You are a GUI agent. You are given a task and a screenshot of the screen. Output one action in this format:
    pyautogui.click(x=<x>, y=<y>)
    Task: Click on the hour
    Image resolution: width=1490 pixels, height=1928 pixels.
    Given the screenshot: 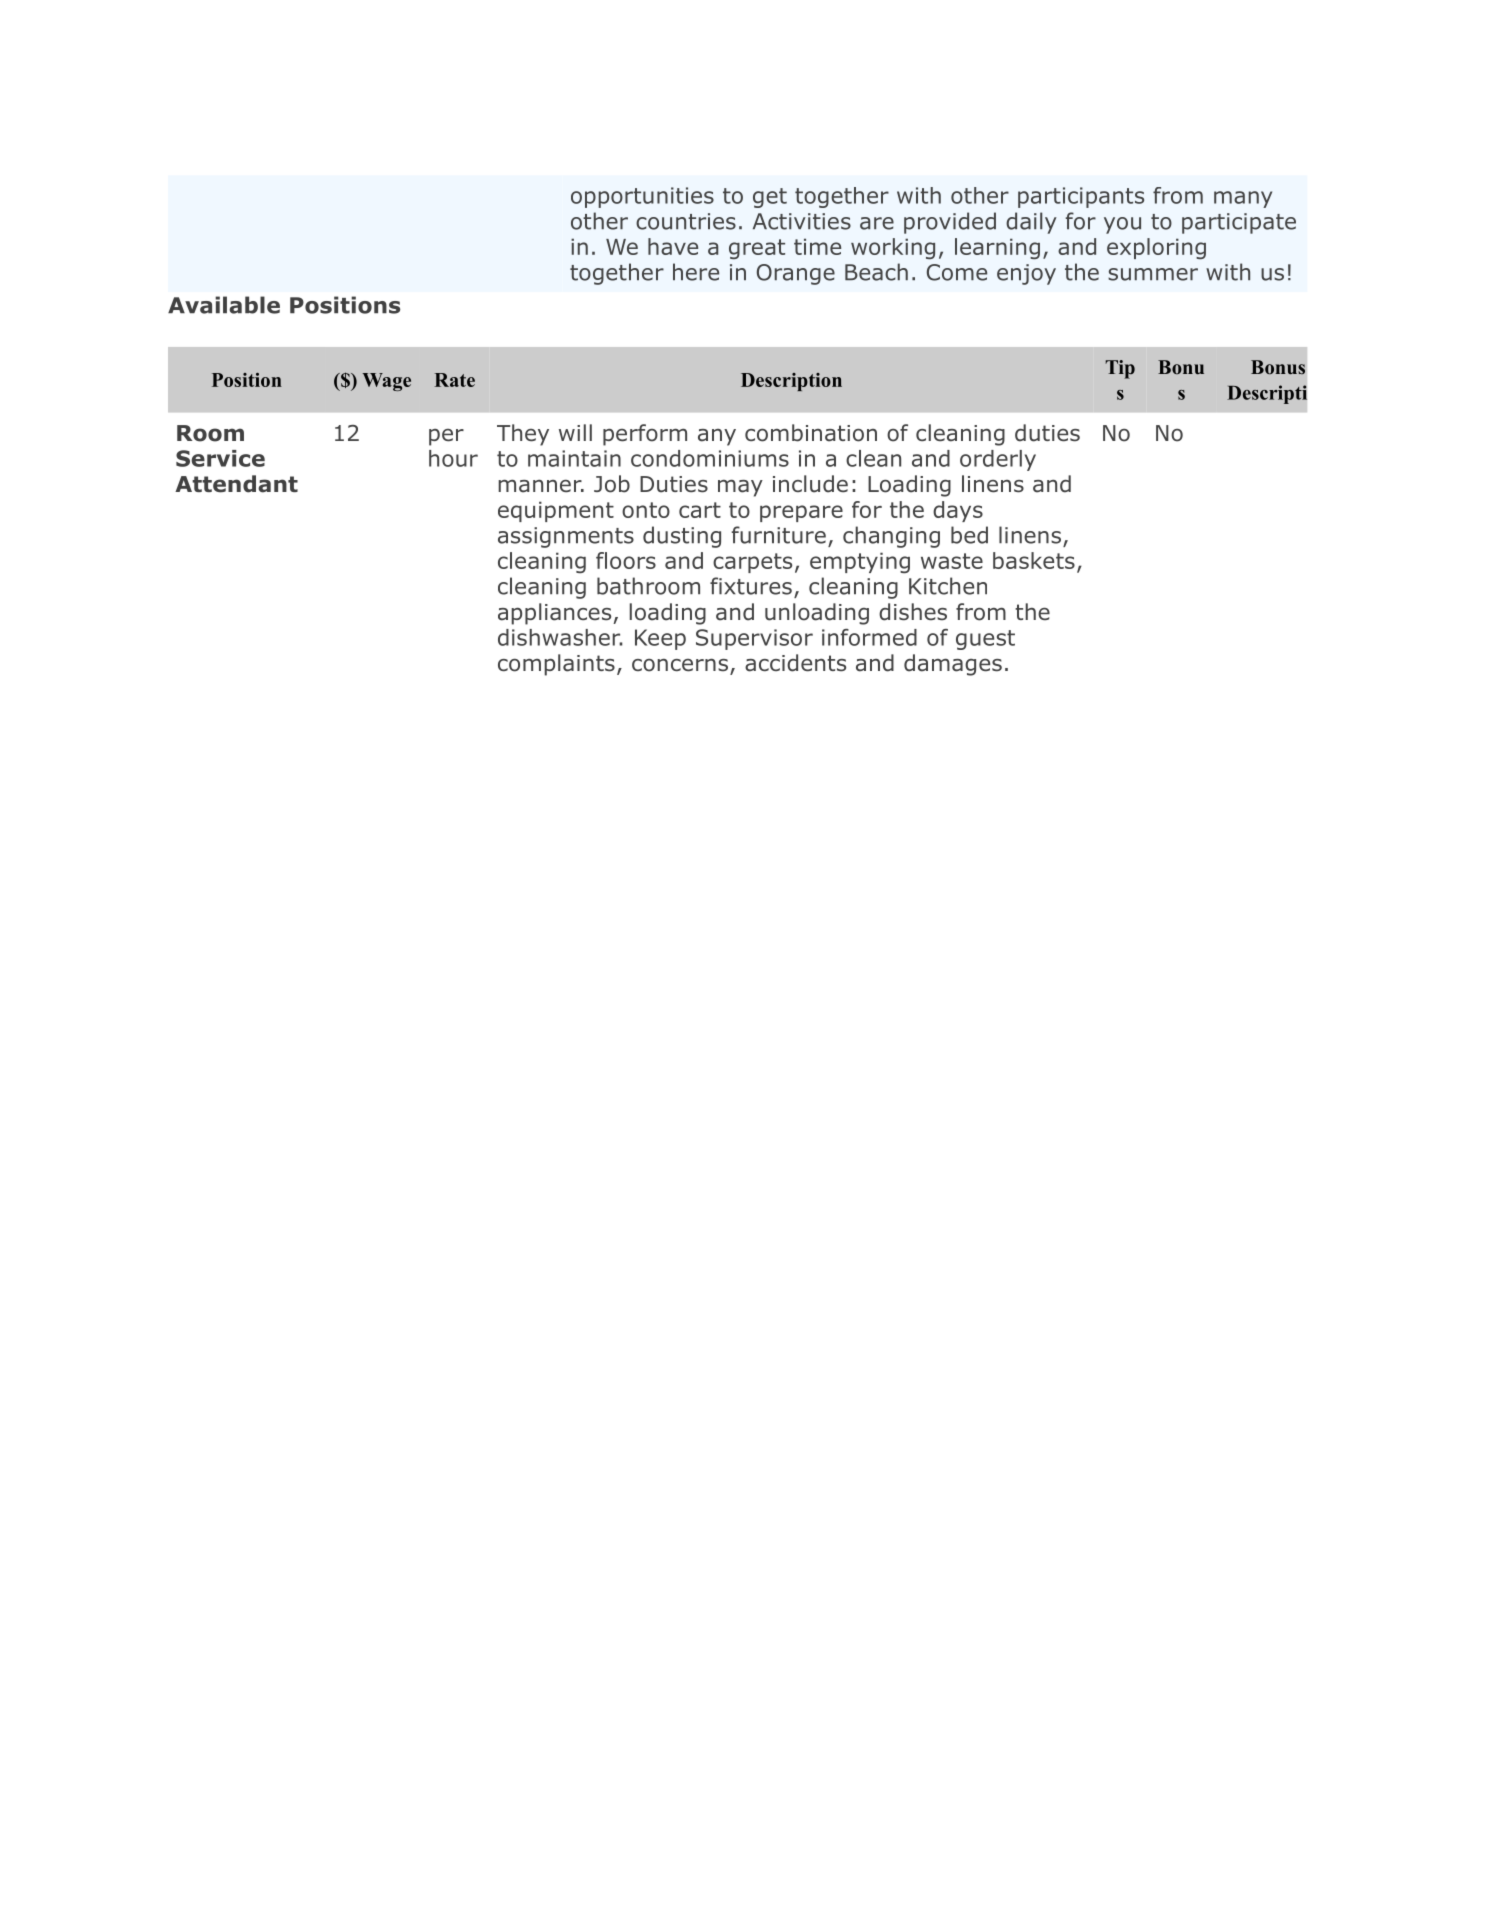 What is the action you would take?
    pyautogui.click(x=453, y=458)
